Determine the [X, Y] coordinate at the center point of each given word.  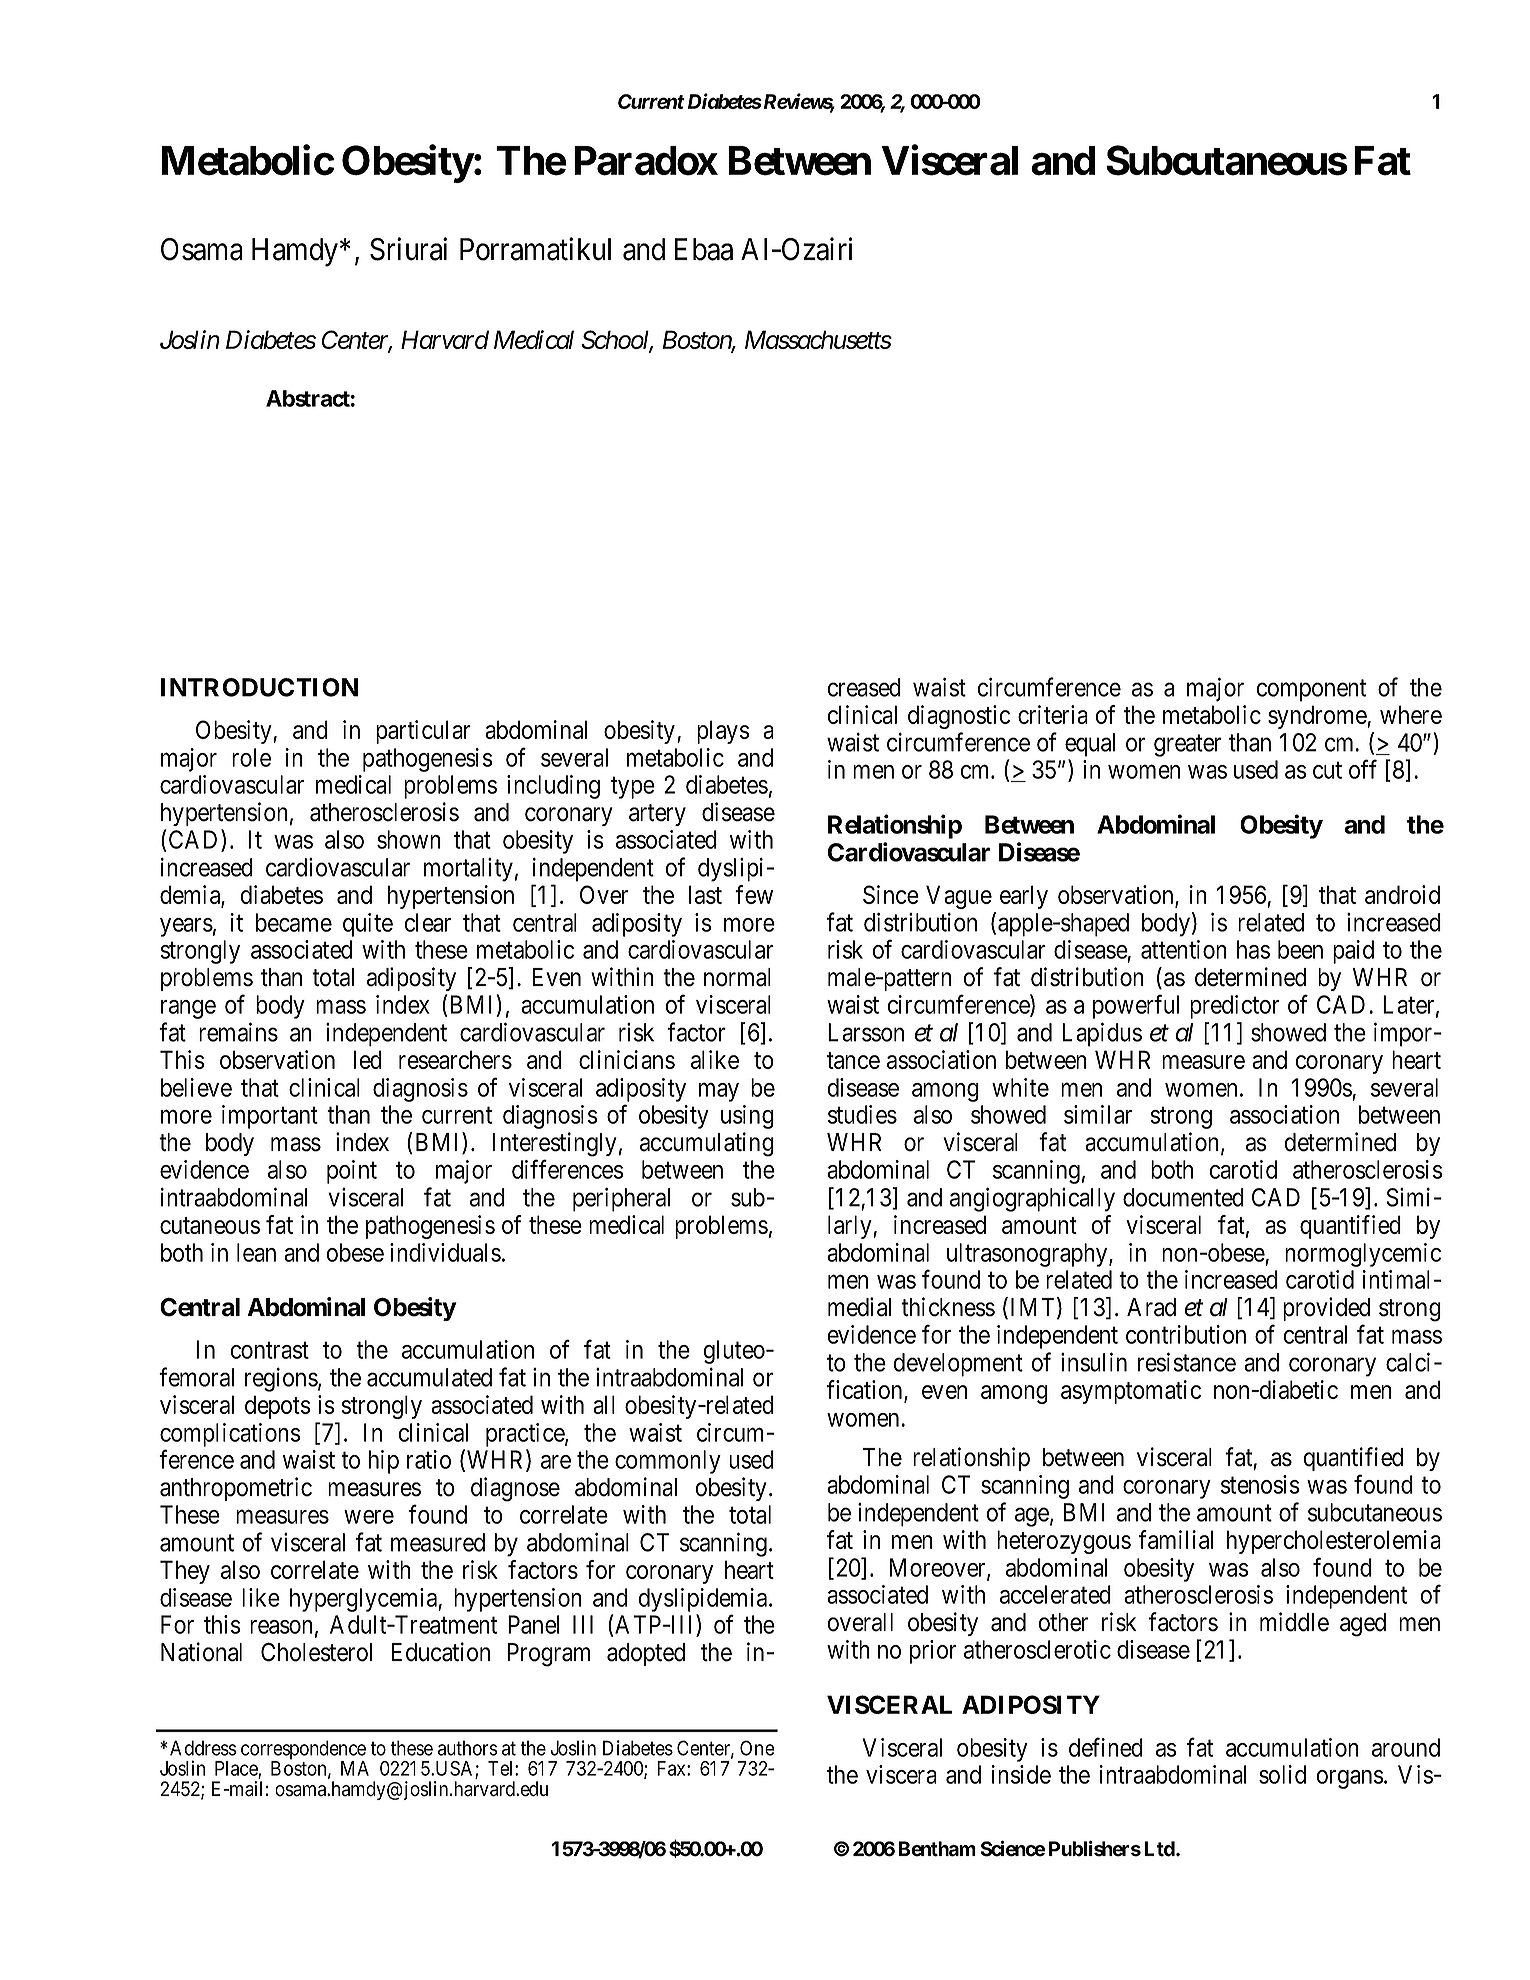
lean [256, 1252]
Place [237, 1769]
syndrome [1318, 717]
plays [723, 732]
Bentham [937, 1849]
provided [1326, 1309]
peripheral [621, 1199]
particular [423, 732]
